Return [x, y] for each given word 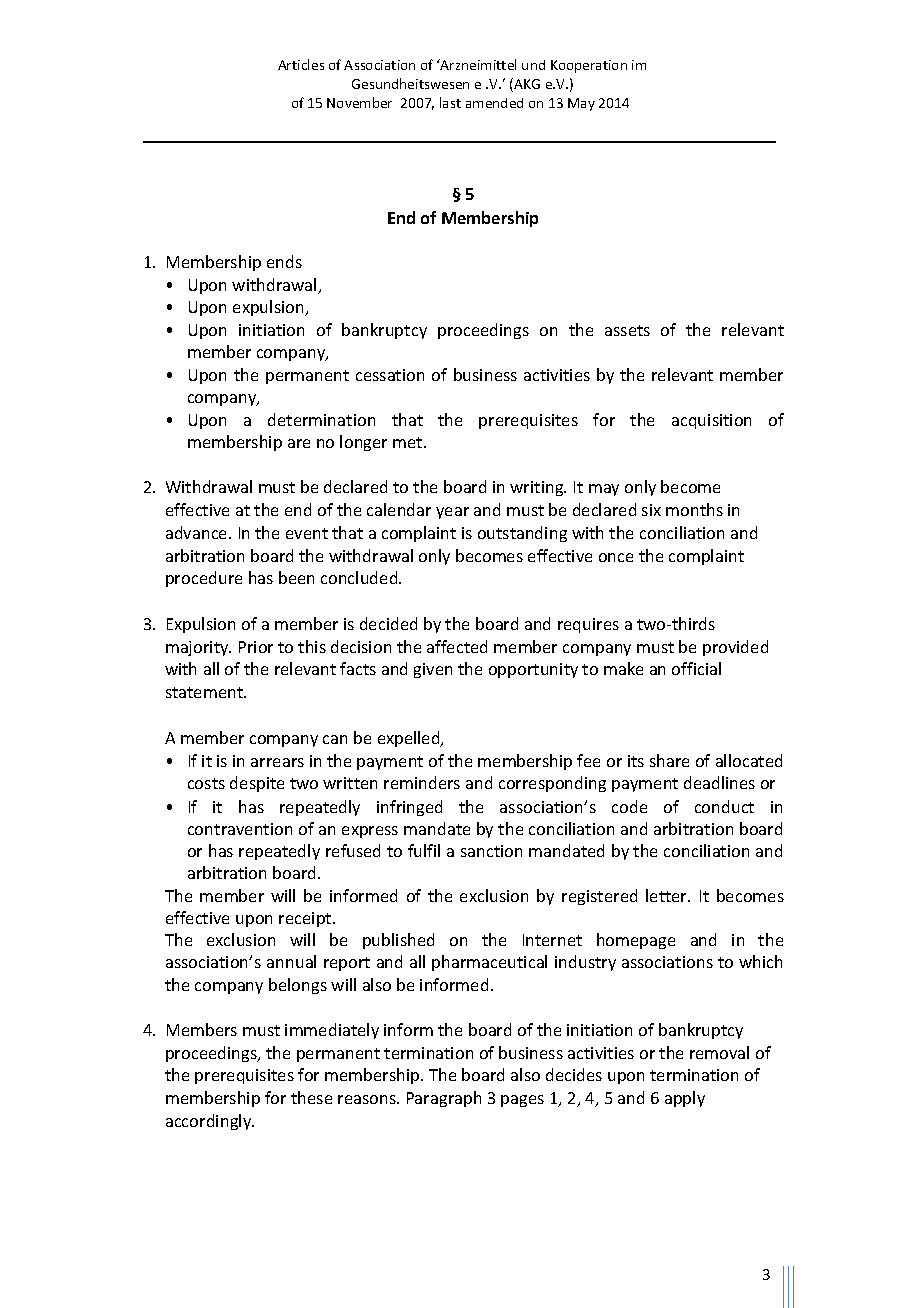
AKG [526, 85]
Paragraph [444, 1099]
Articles [301, 64]
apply [685, 1099]
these [311, 1097]
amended [494, 103]
